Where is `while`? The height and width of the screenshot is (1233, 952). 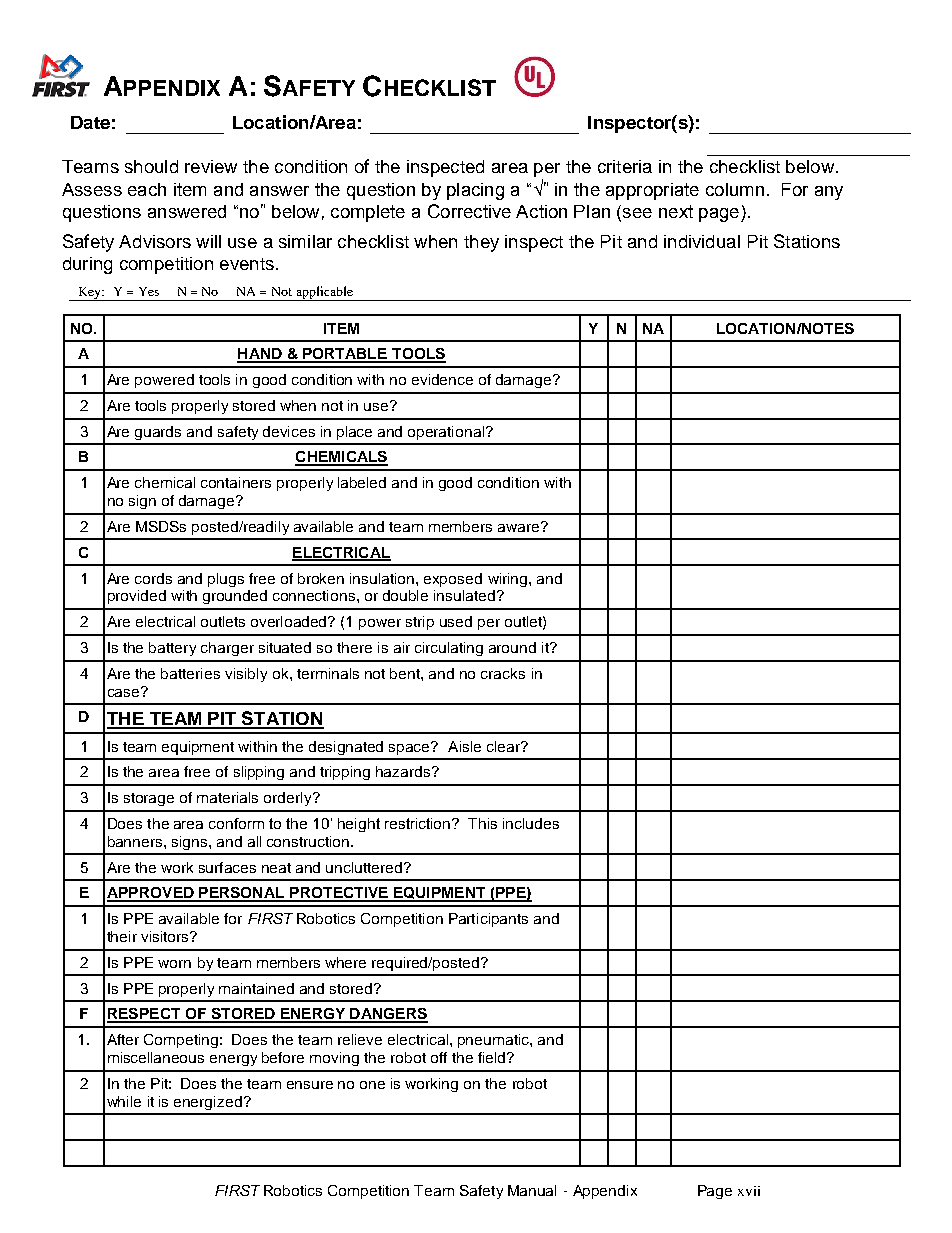
while is located at coordinates (124, 1101).
